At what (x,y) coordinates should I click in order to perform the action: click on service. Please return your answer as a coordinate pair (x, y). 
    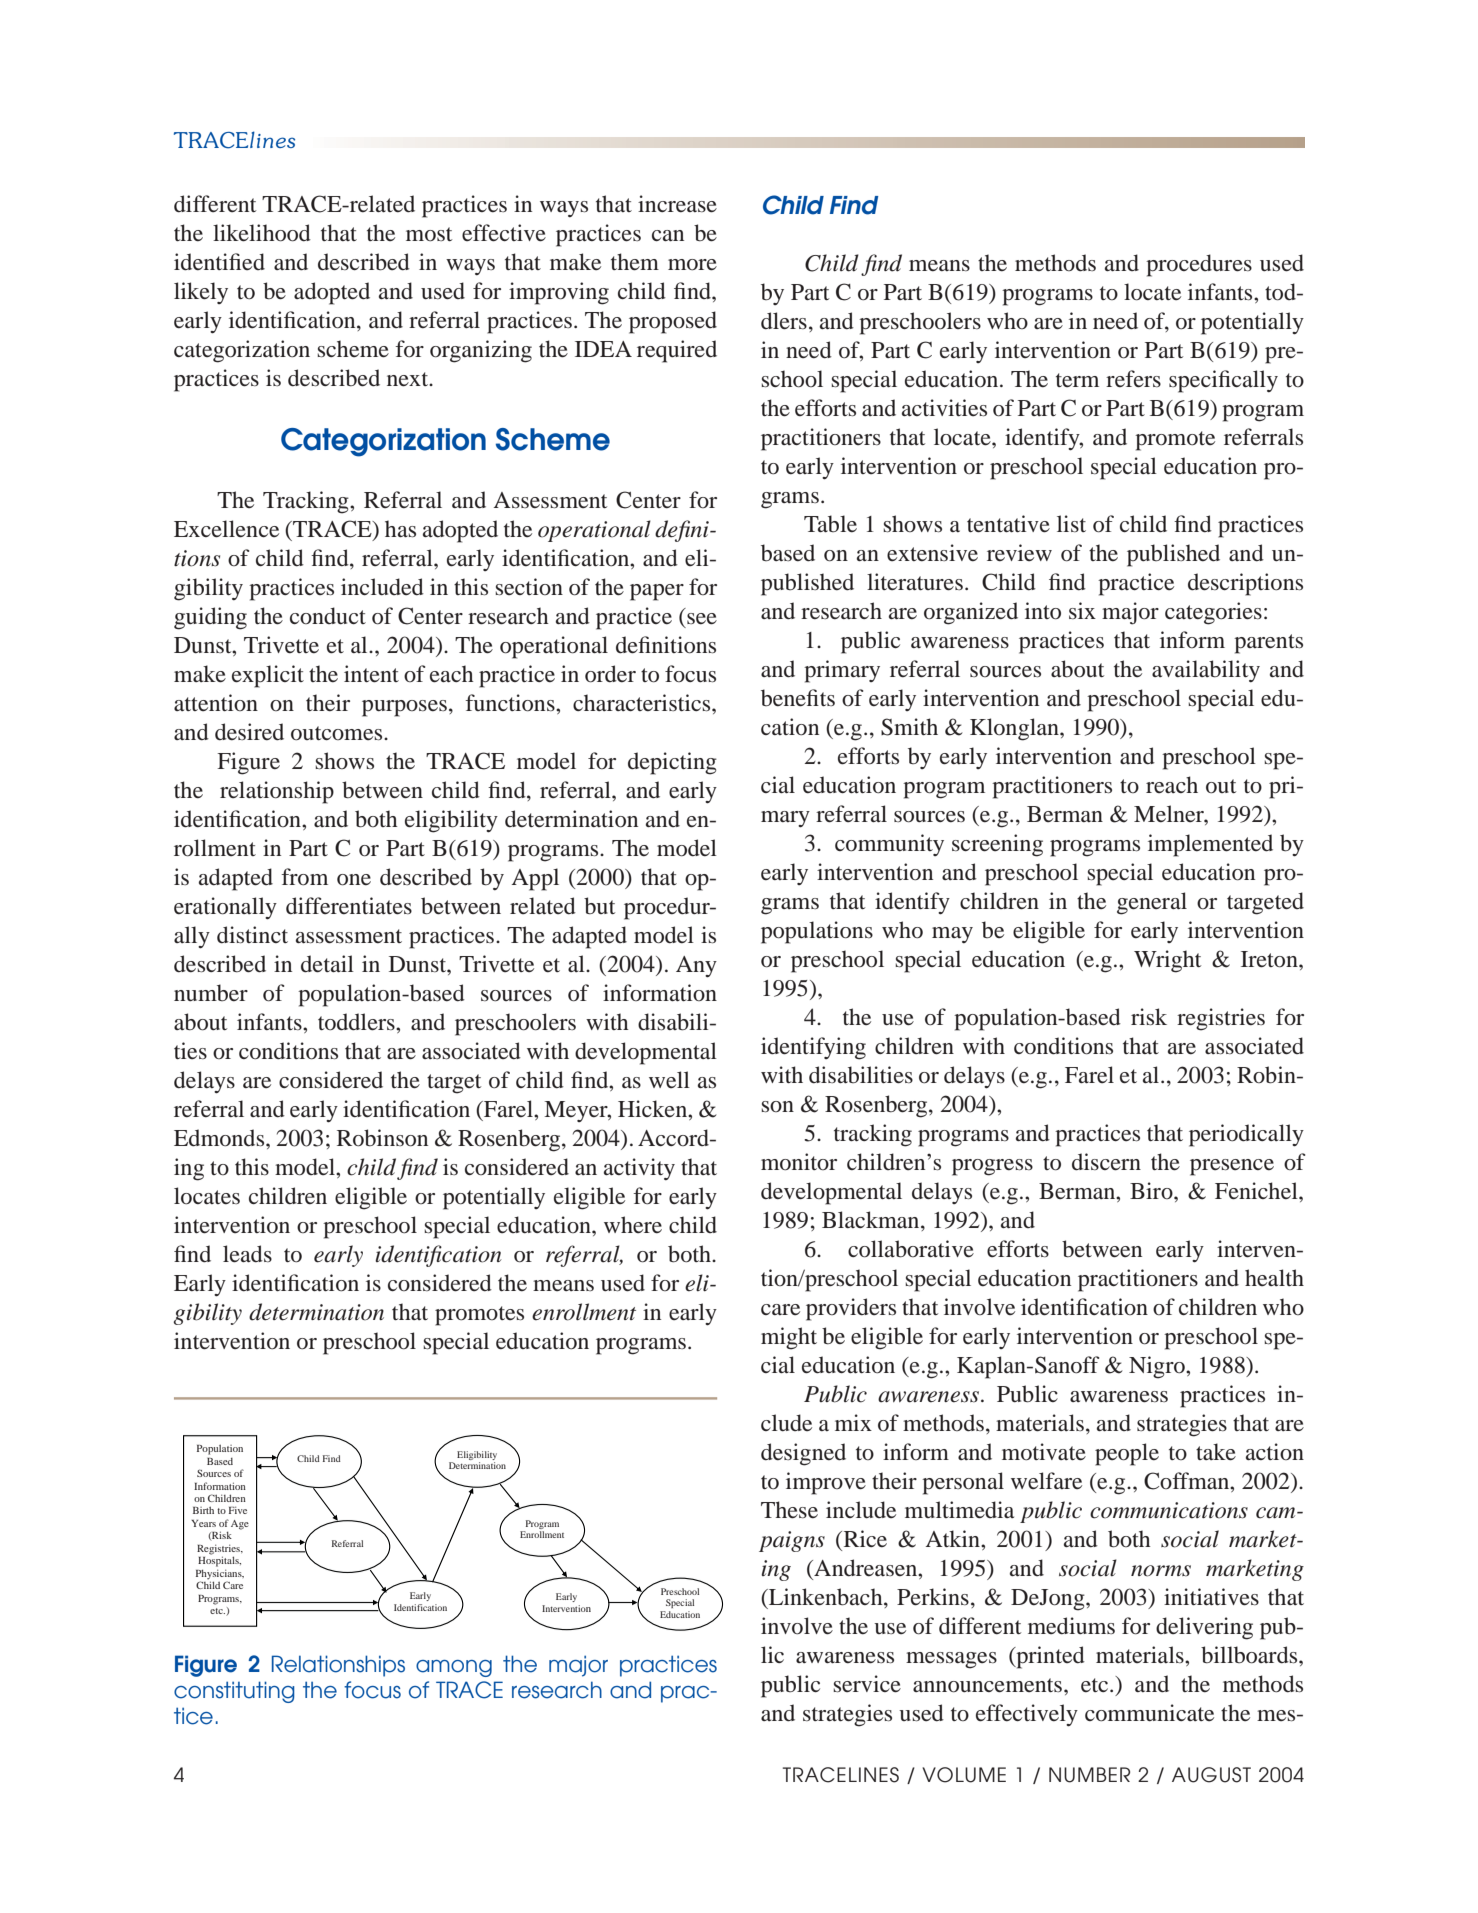
    Looking at the image, I should click on (867, 1684).
